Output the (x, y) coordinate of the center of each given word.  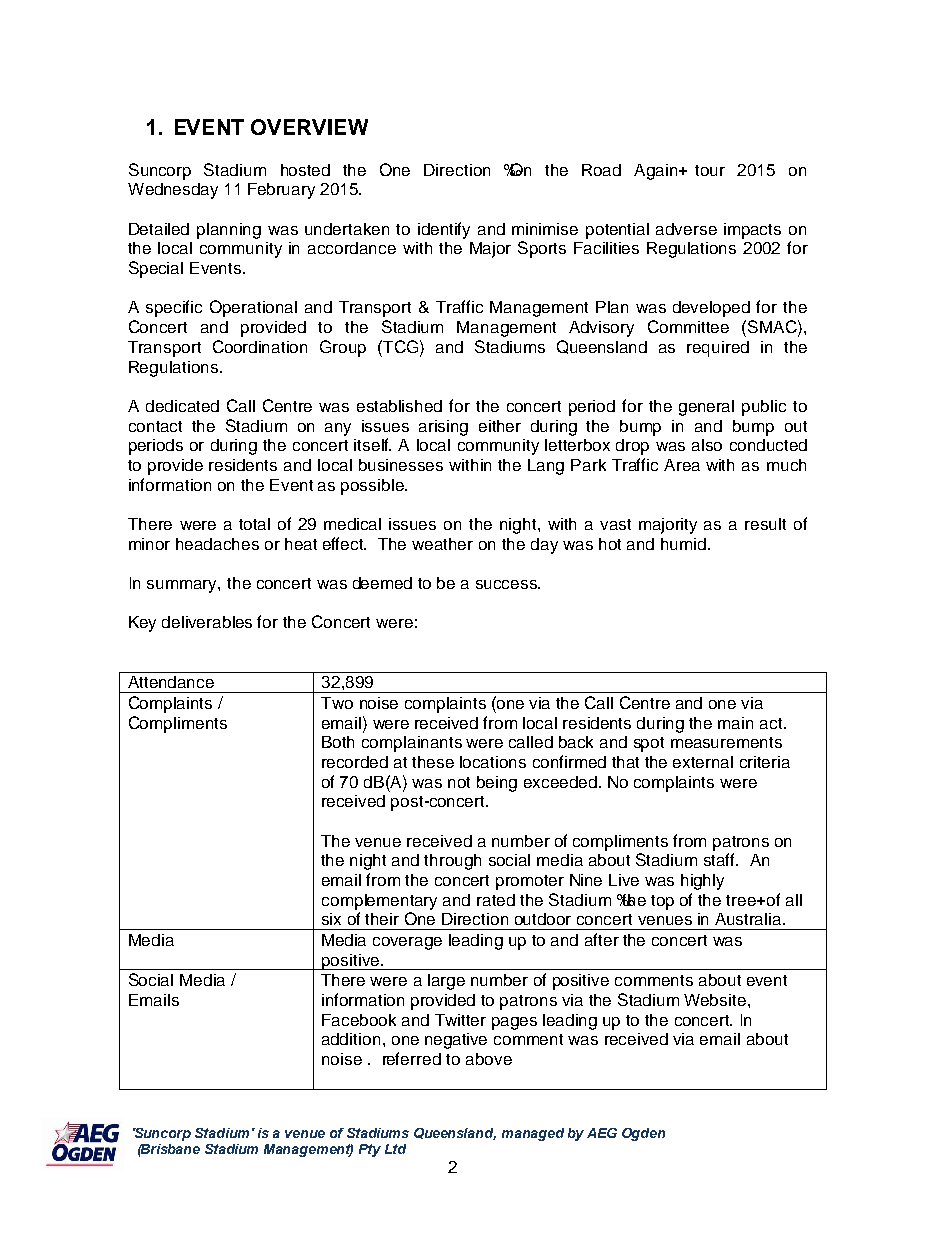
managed (533, 1134)
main (735, 723)
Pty (370, 1150)
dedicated (182, 406)
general (706, 408)
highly (702, 882)
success (507, 584)
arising (443, 428)
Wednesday (173, 191)
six (331, 919)
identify (444, 230)
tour (710, 170)
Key (142, 624)
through (452, 862)
